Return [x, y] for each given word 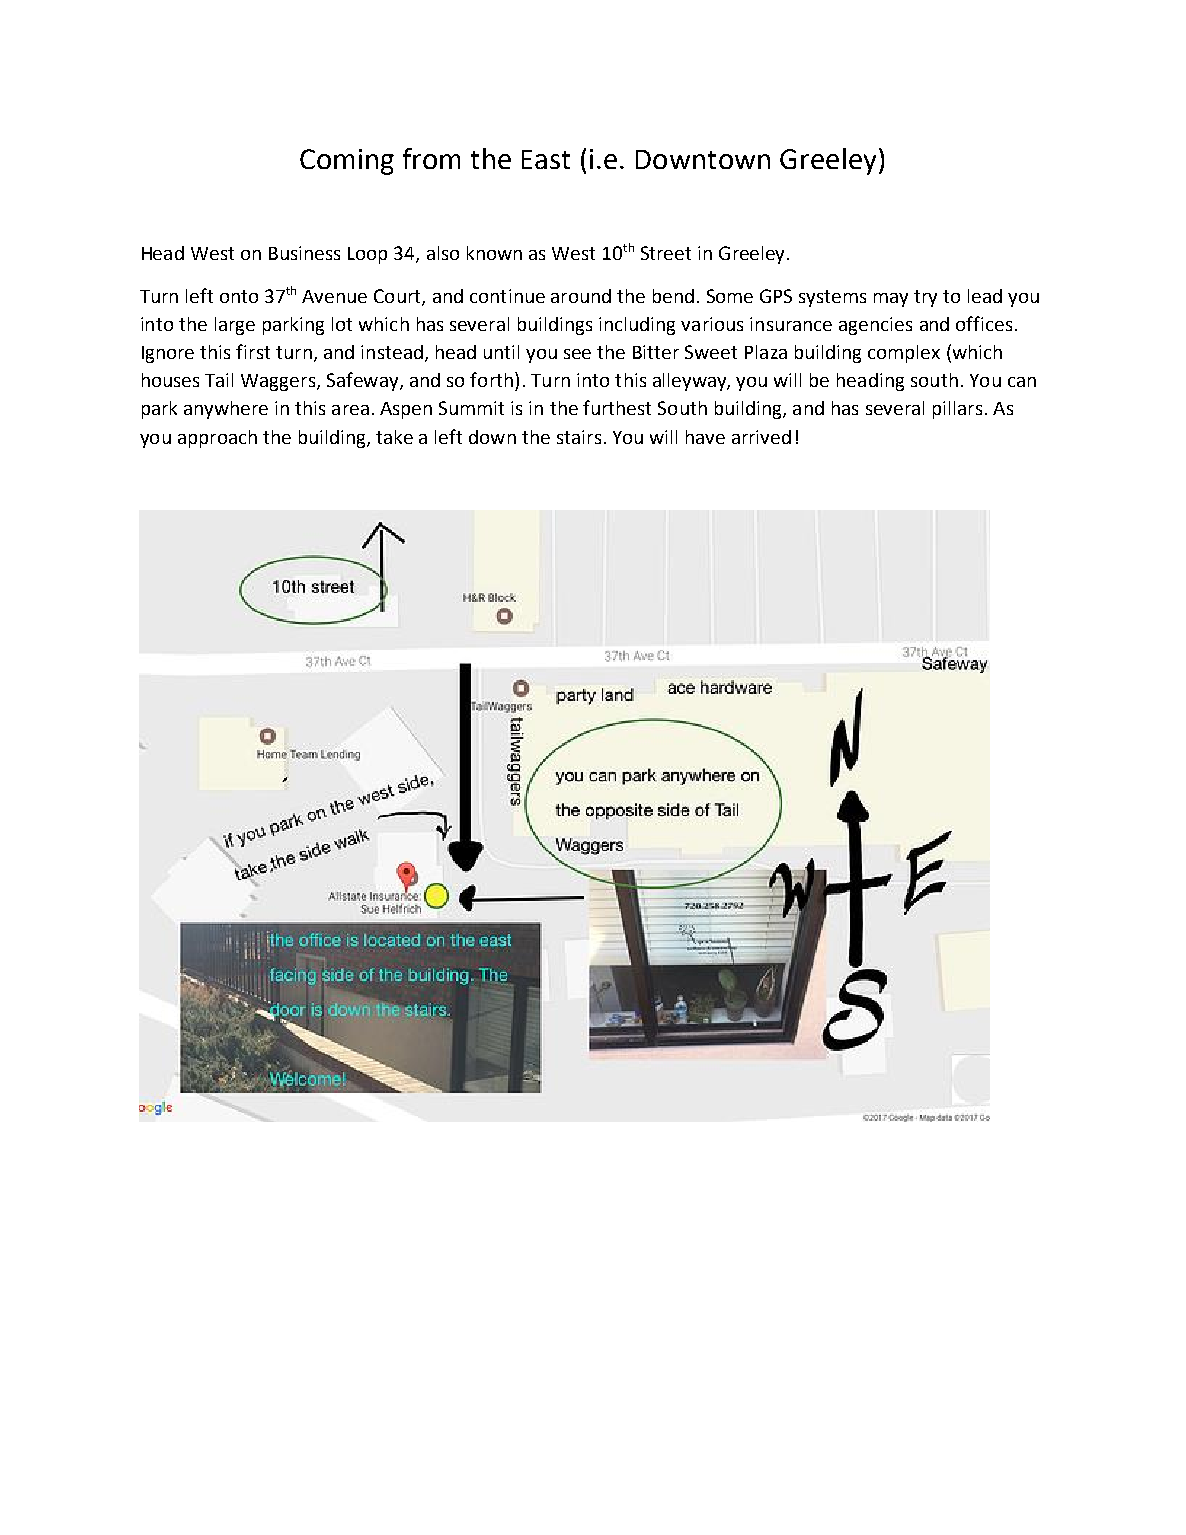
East [546, 159]
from [431, 158]
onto [239, 296]
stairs [579, 437]
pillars [957, 410]
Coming [347, 162]
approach [217, 439]
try [925, 298]
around [581, 296]
